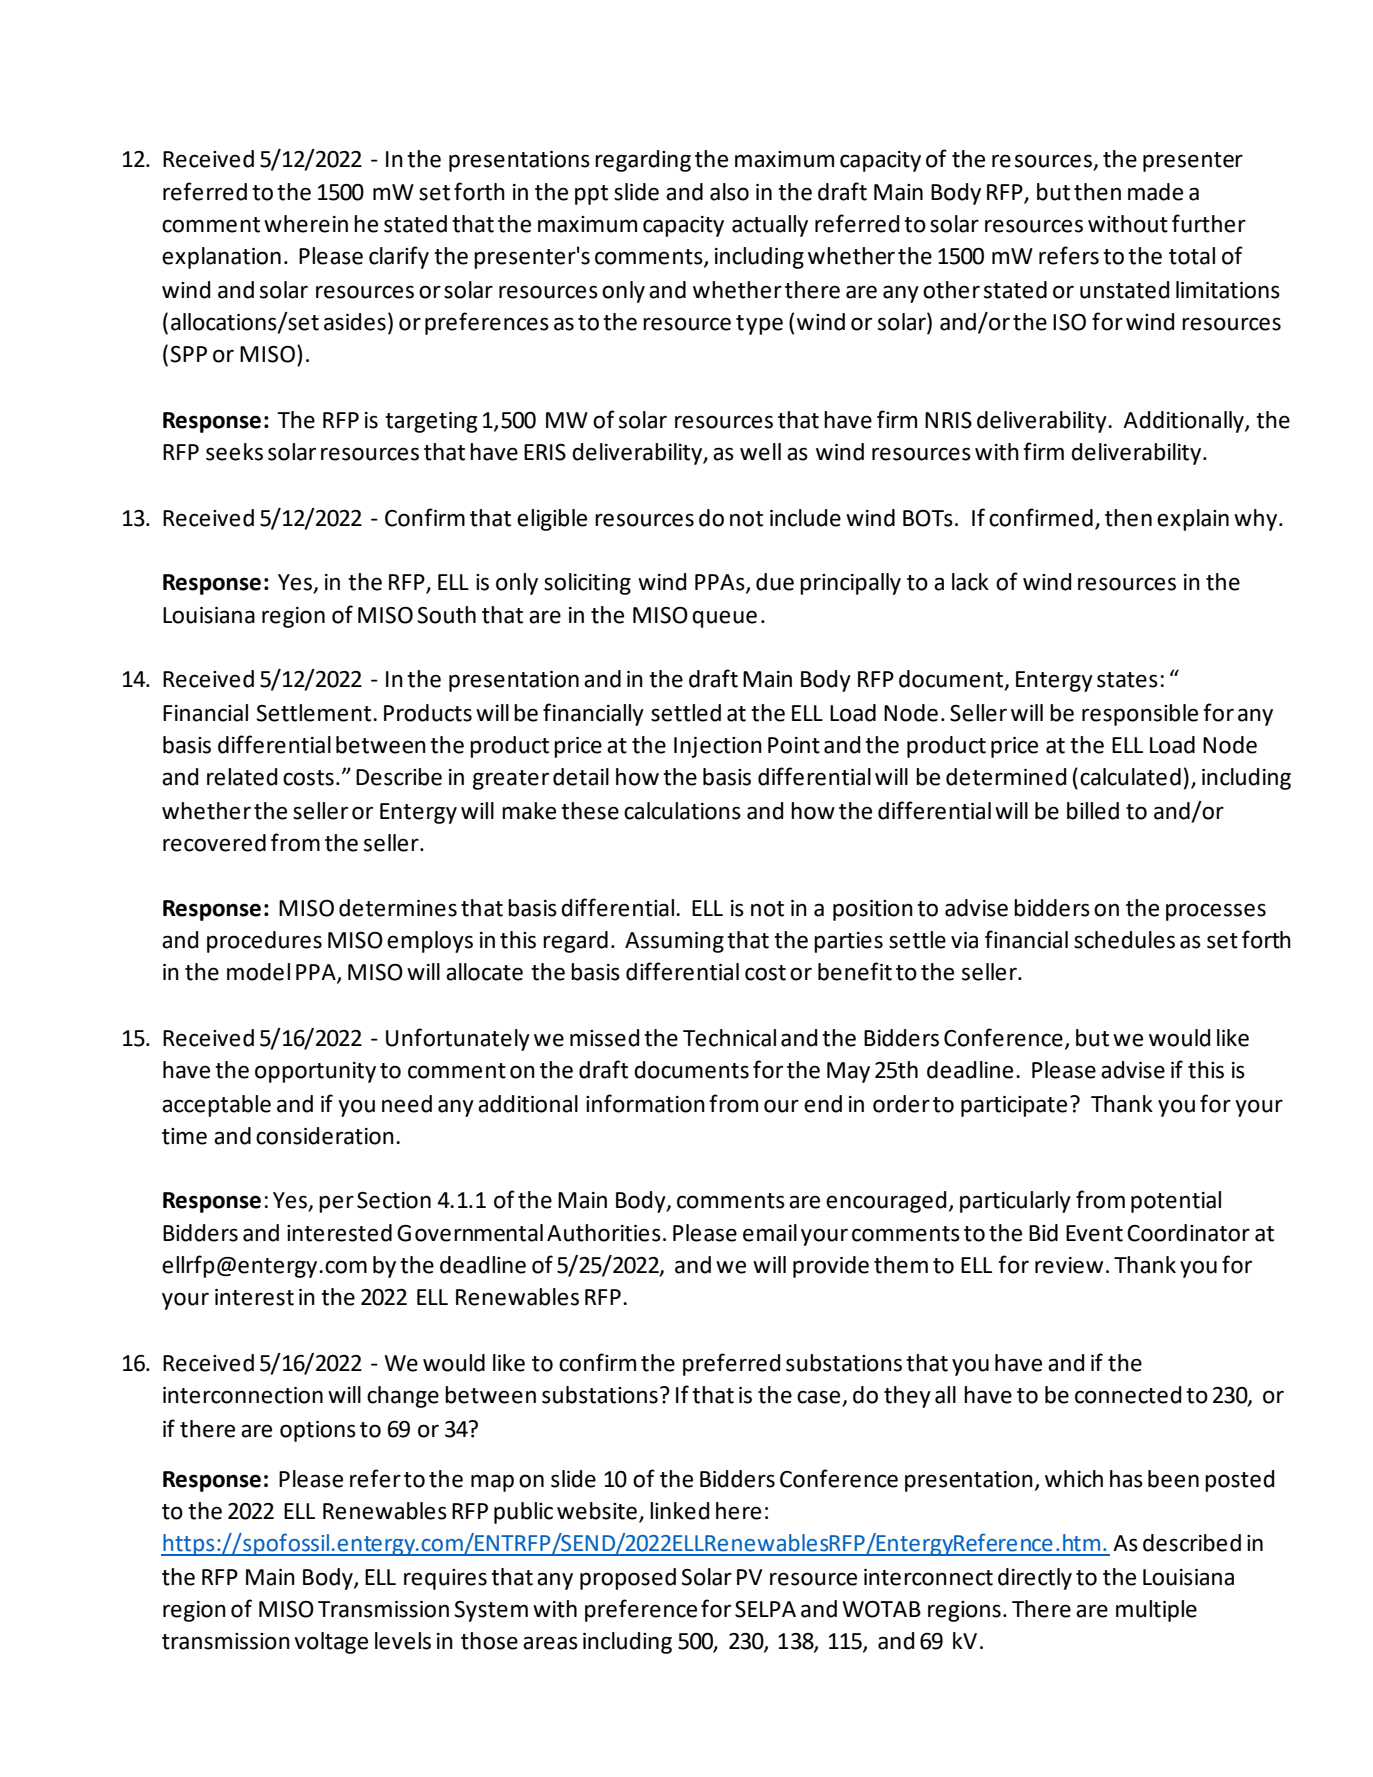  Describe the element at coordinates (1155, 192) in the image. I see `made` at that location.
